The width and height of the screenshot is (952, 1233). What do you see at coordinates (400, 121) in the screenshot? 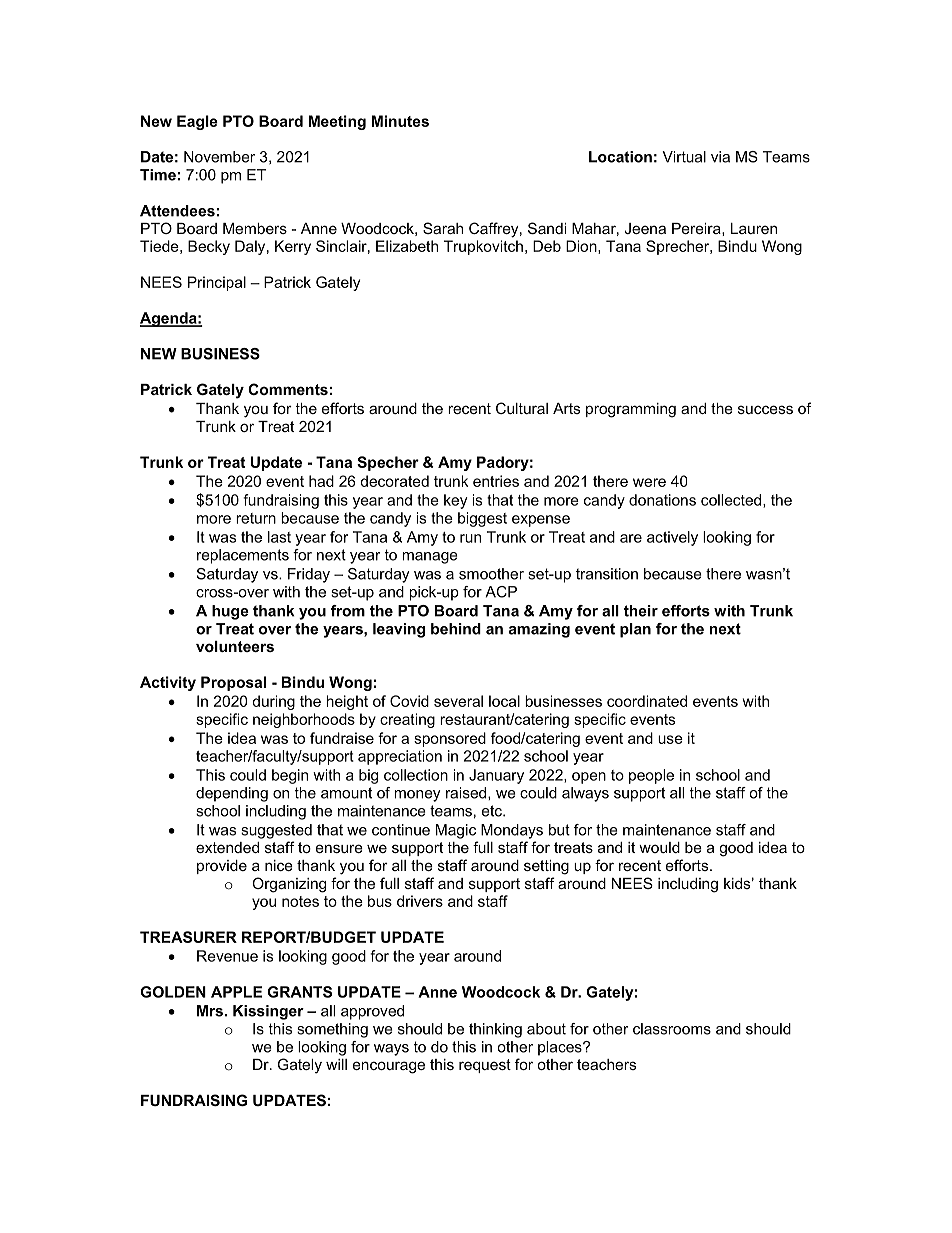
I see `Minutes` at bounding box center [400, 121].
